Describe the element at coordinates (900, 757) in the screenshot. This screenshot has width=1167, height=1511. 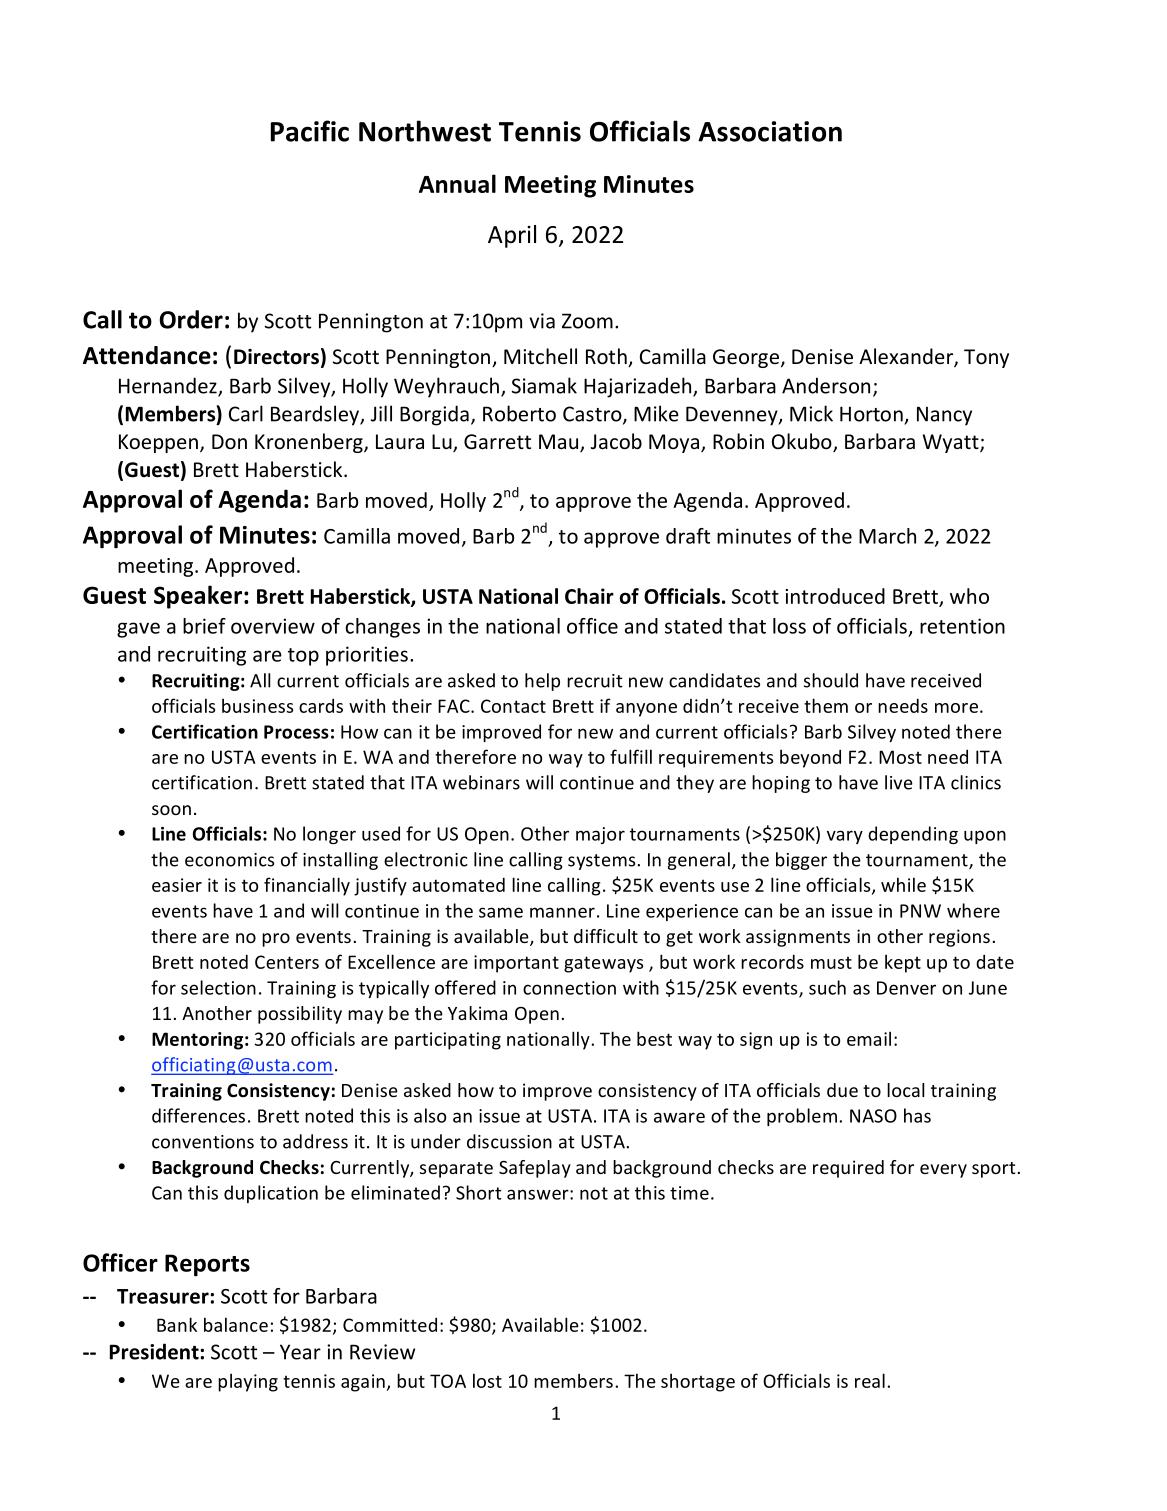
I see `Most` at that location.
